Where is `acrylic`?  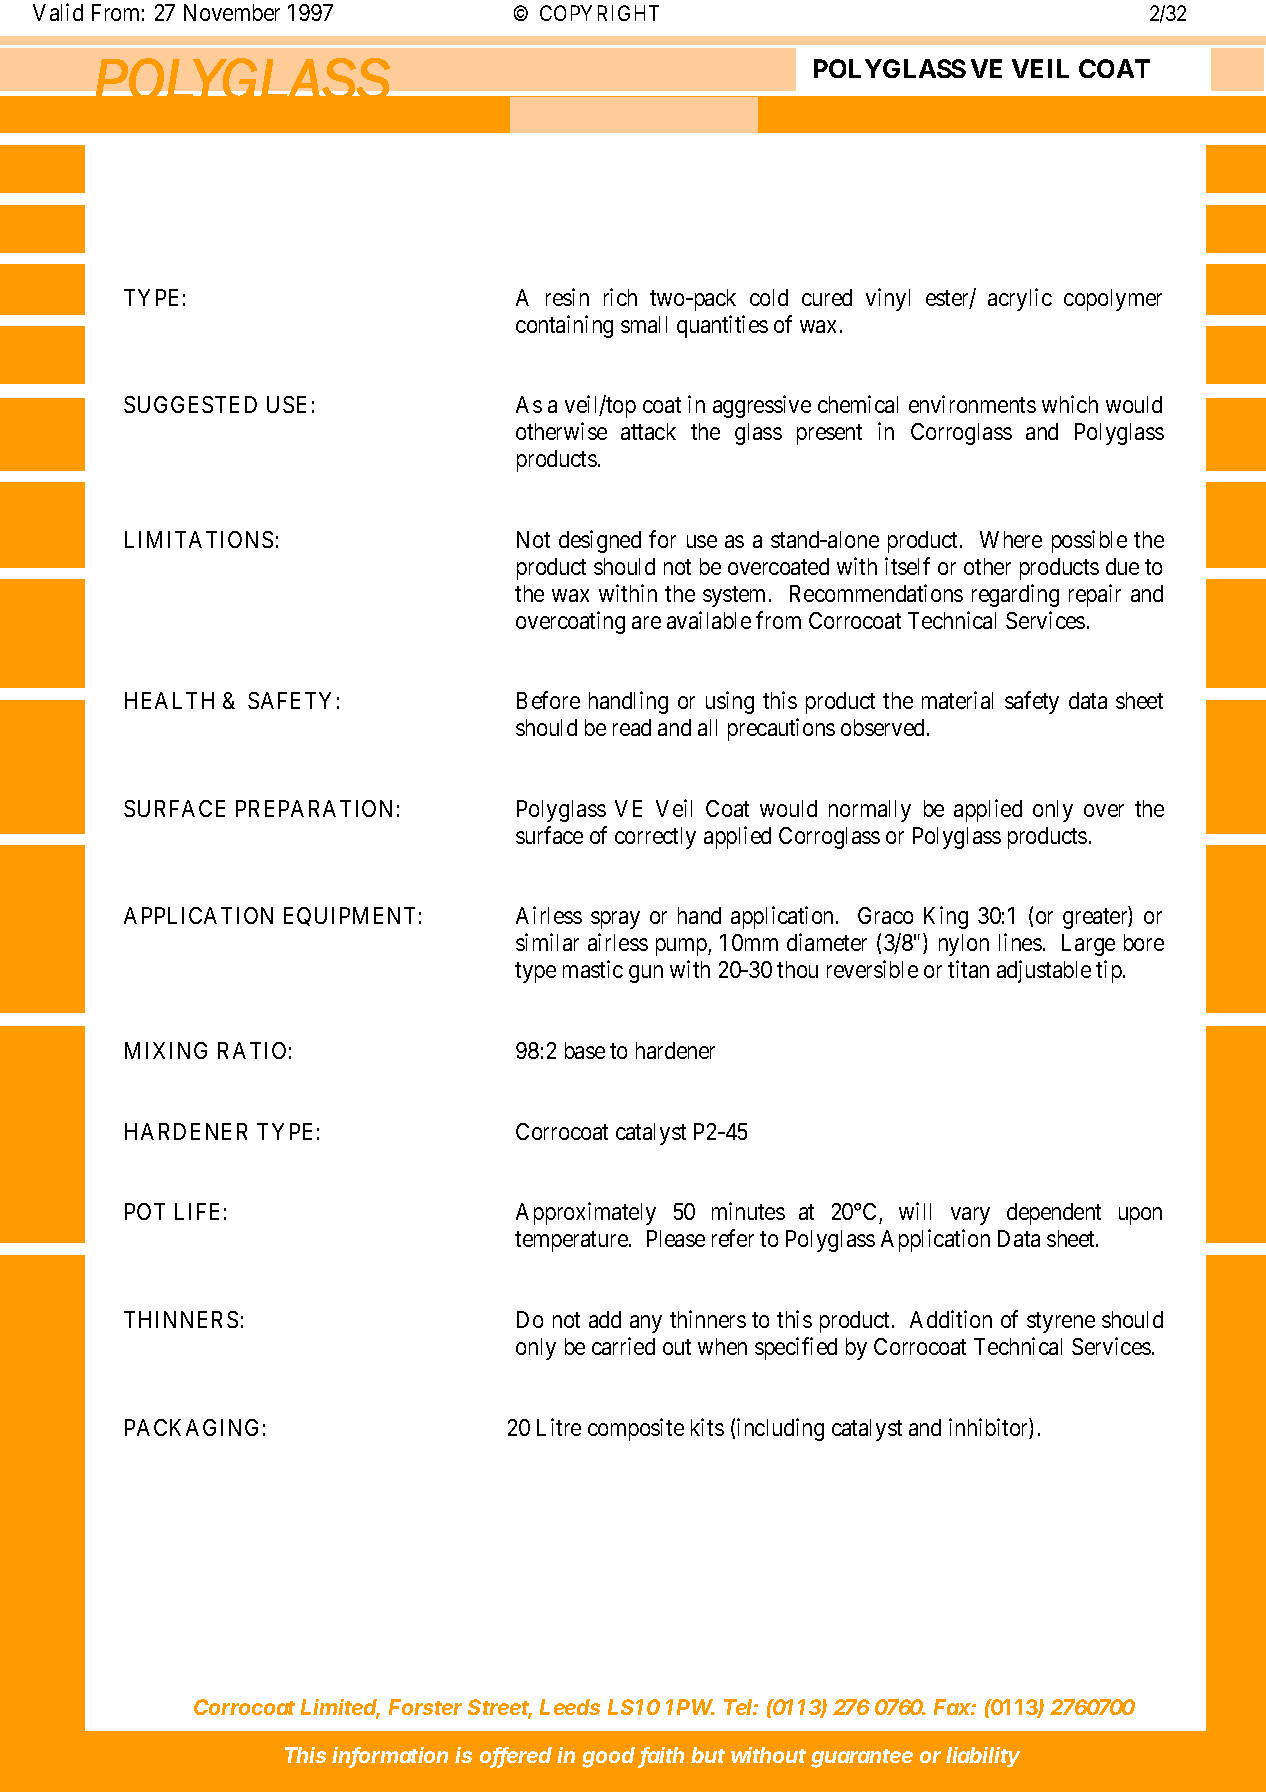 acrylic is located at coordinates (1020, 299).
